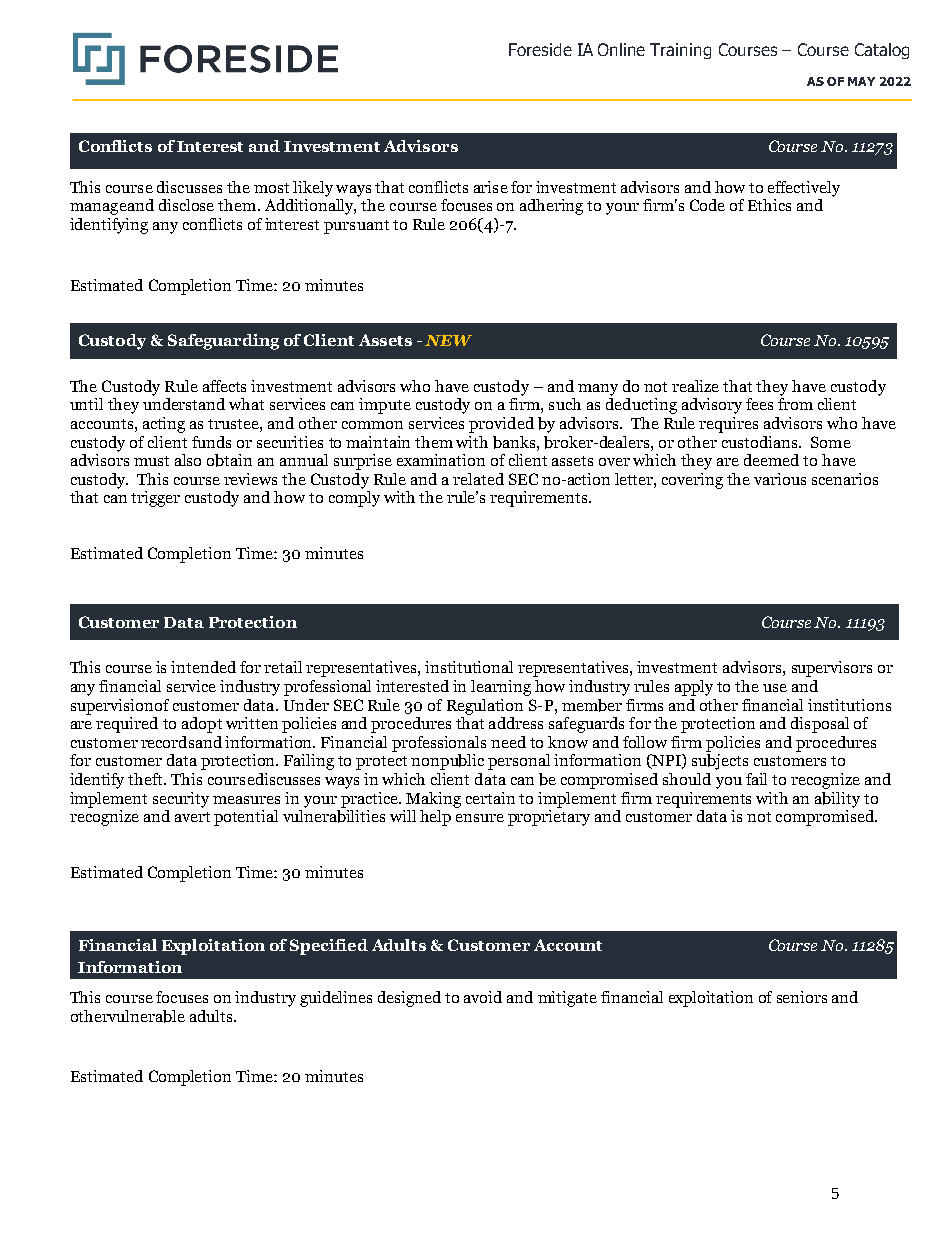  I want to click on seniors, so click(802, 997).
